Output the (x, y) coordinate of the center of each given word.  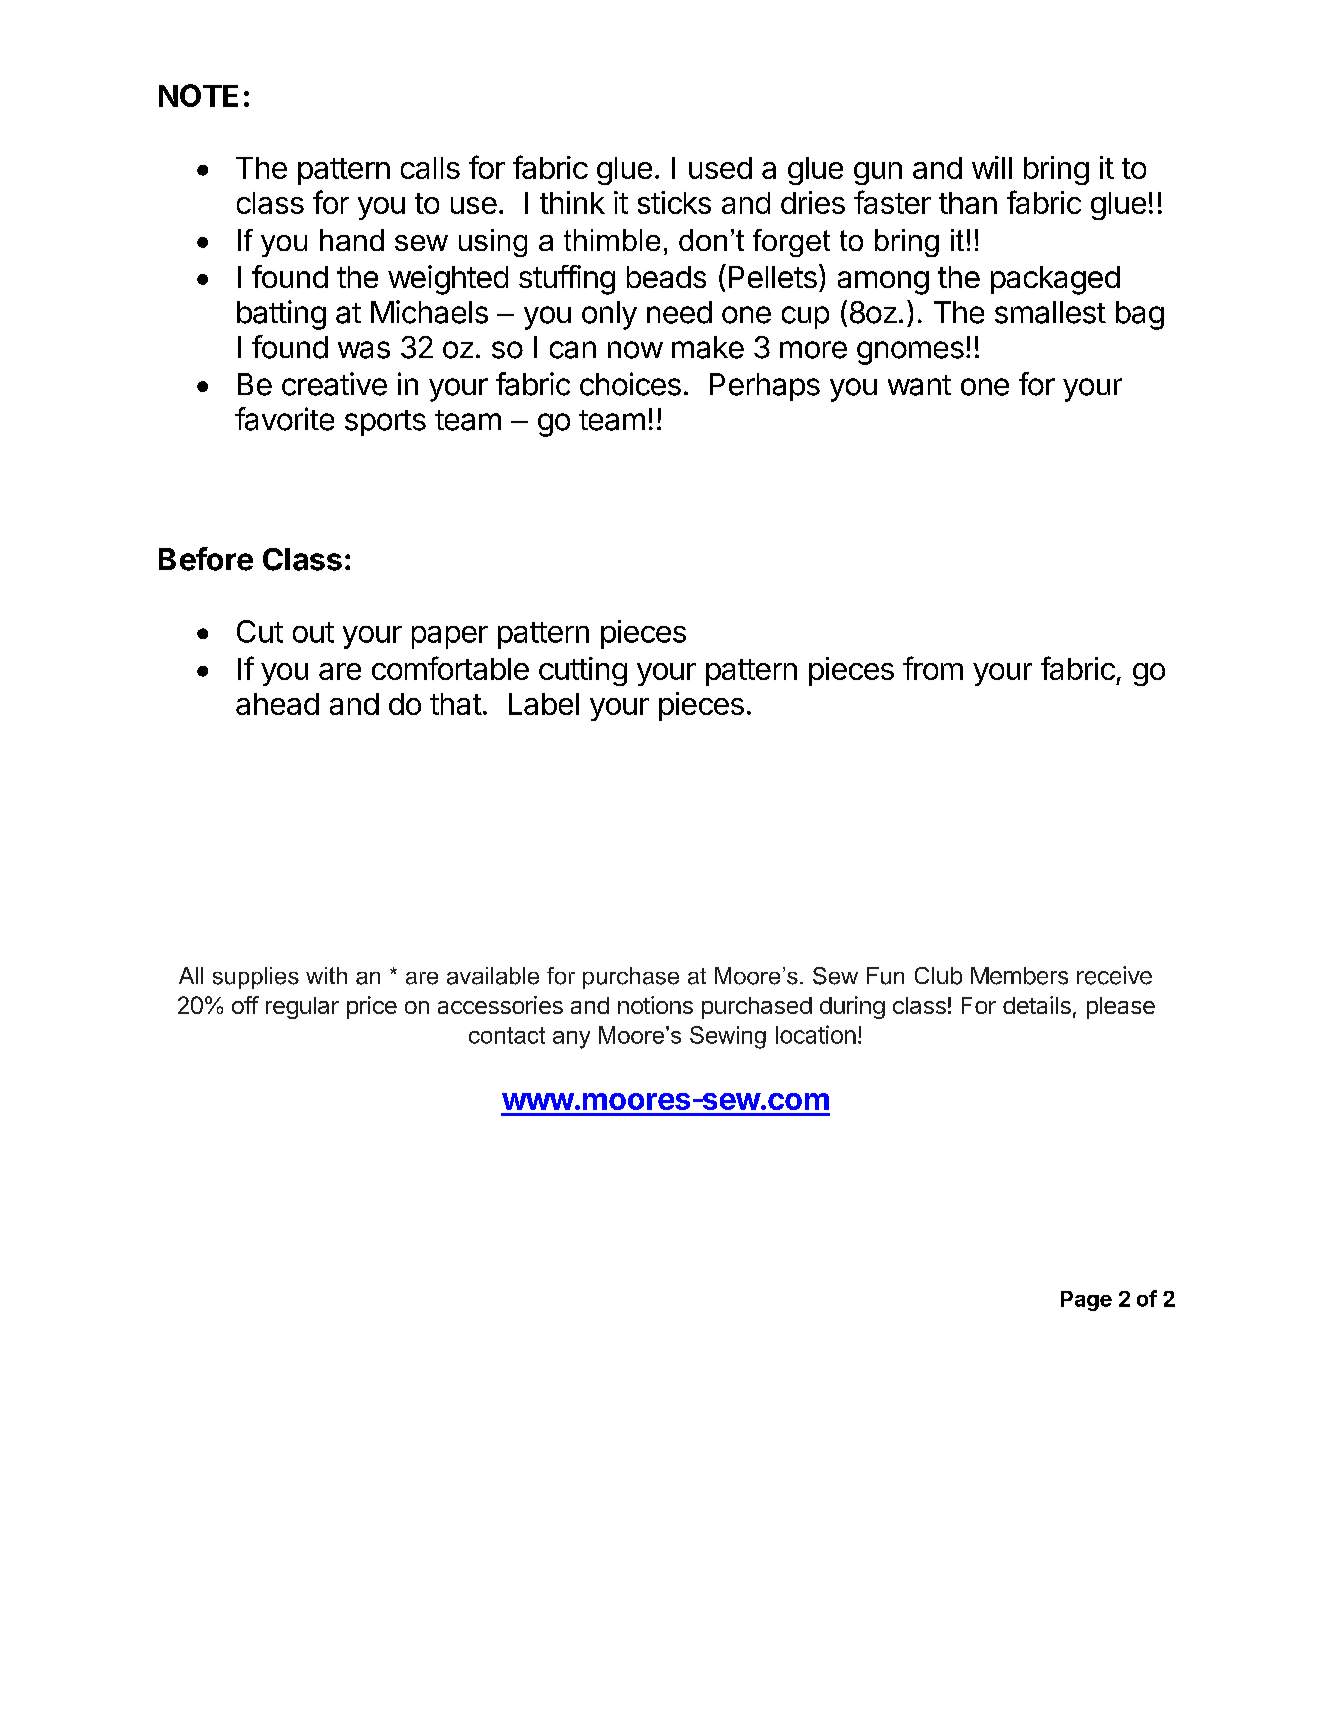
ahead (277, 704)
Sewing (728, 1037)
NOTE (198, 95)
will (992, 167)
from (933, 668)
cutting (583, 671)
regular (302, 1008)
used (720, 168)
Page (1086, 1301)
